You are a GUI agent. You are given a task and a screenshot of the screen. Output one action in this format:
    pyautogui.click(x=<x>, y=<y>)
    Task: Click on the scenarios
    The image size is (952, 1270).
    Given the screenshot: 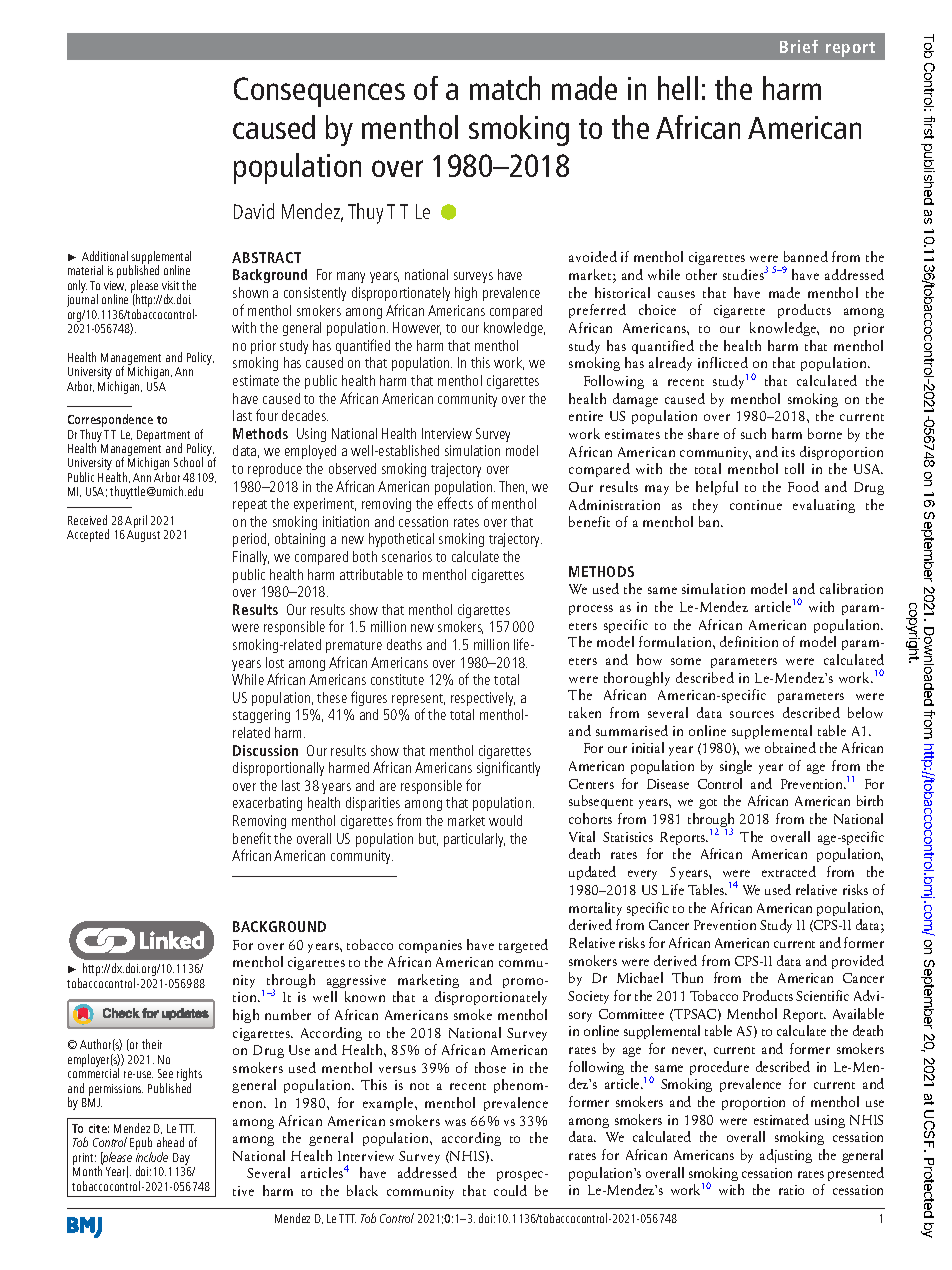 What is the action you would take?
    pyautogui.click(x=407, y=556)
